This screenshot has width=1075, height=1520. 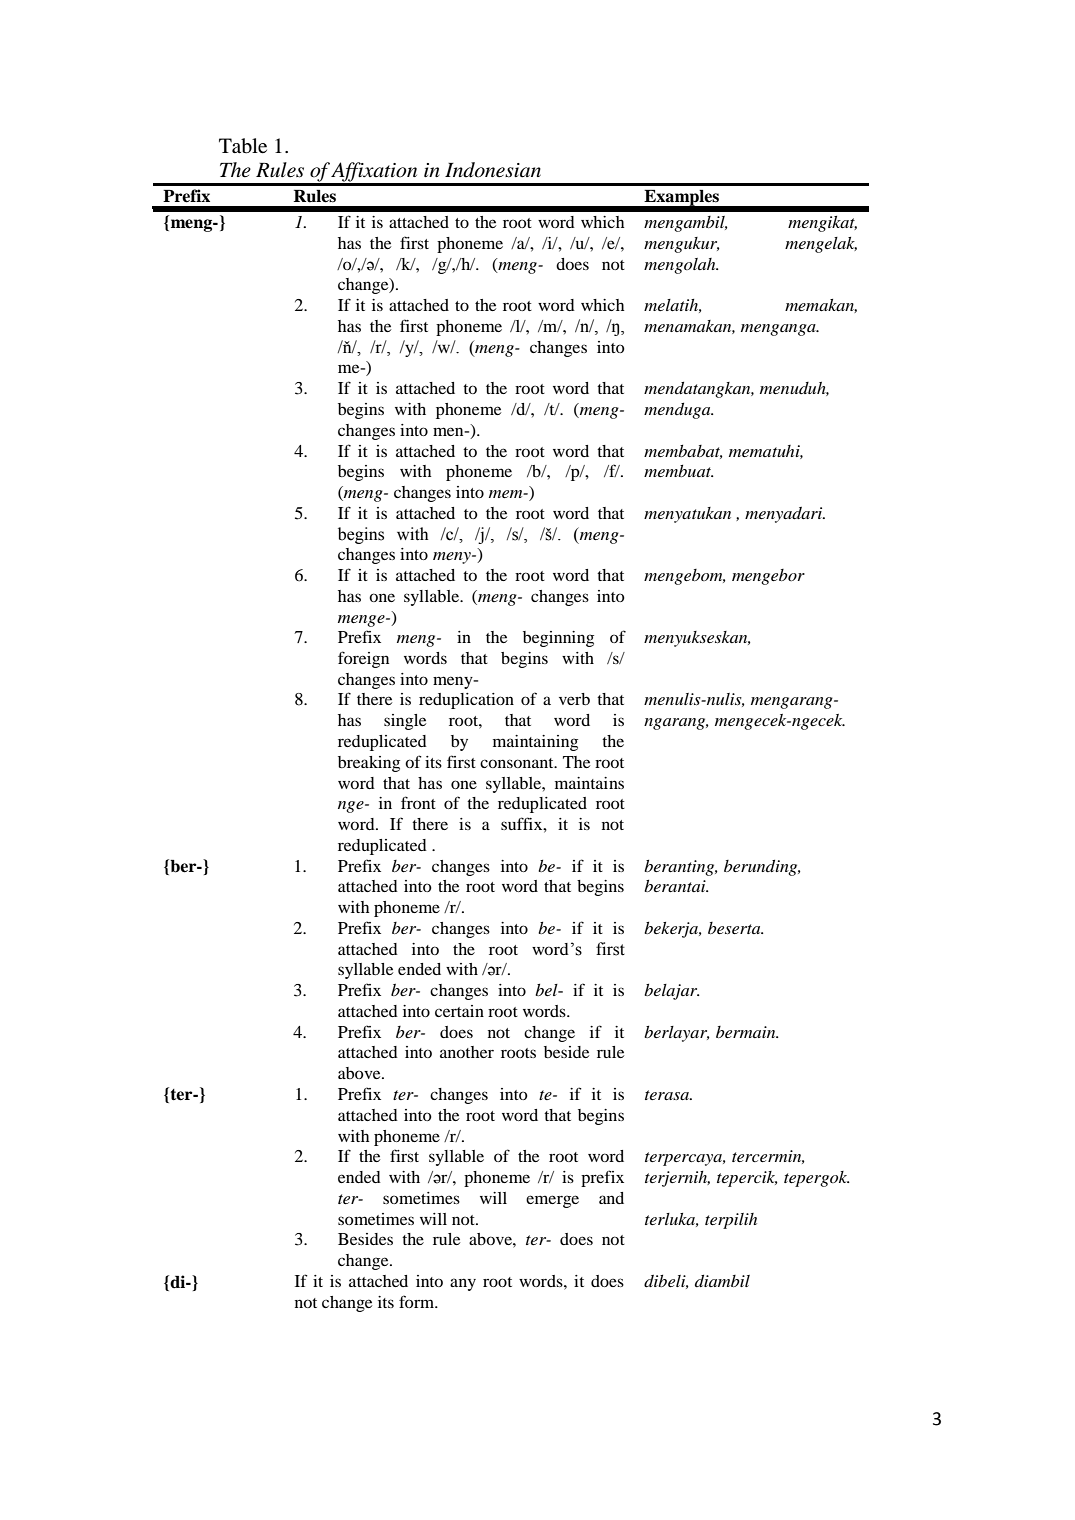 What do you see at coordinates (467, 1052) in the screenshot?
I see `another` at bounding box center [467, 1052].
